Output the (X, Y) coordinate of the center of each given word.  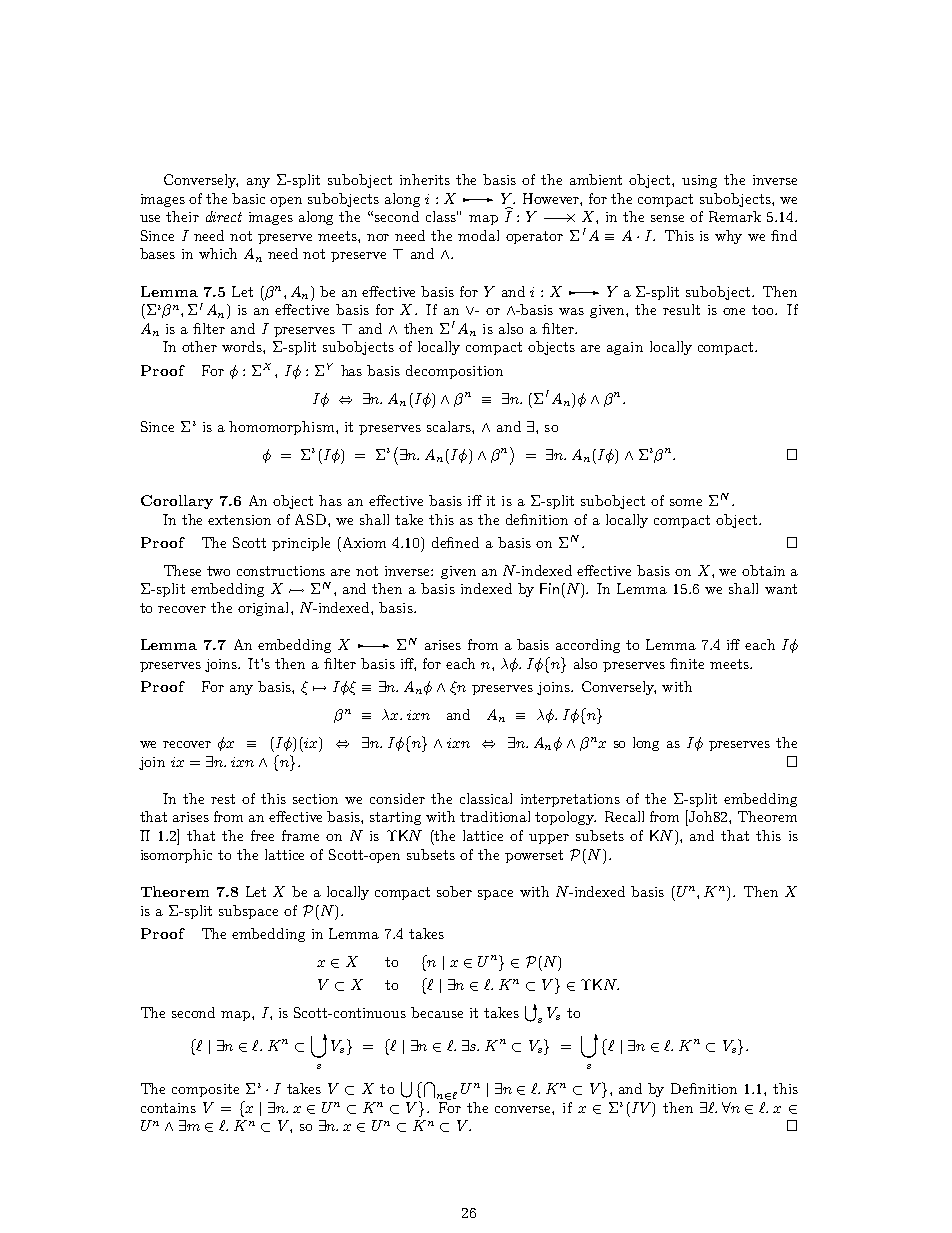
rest (223, 799)
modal (478, 235)
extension (239, 520)
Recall (624, 816)
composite (205, 1090)
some (686, 502)
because (437, 1012)
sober (454, 891)
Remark (735, 216)
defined (455, 542)
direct (224, 216)
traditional (495, 816)
